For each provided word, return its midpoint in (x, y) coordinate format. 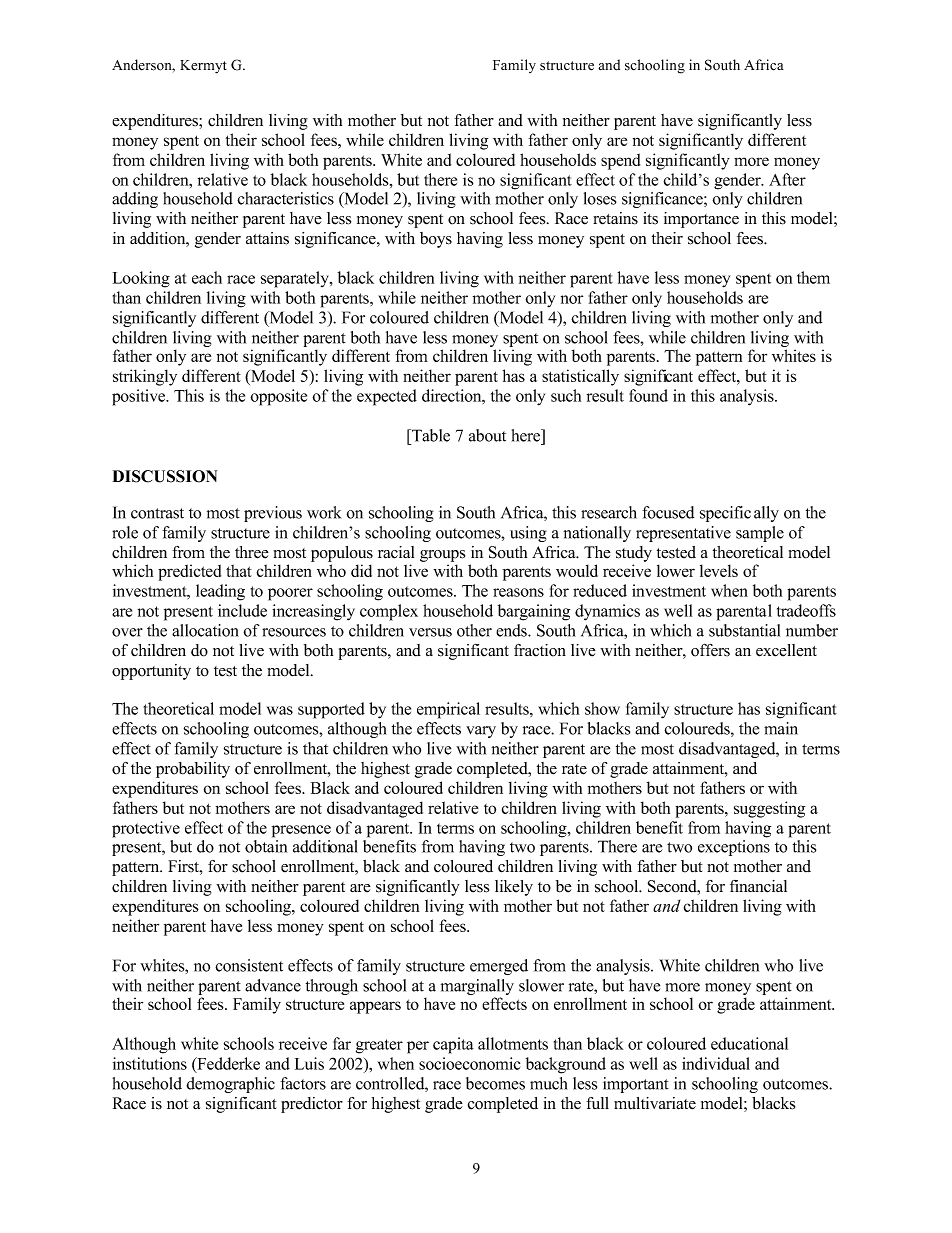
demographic (230, 1085)
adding (135, 200)
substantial (744, 630)
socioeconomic (469, 1063)
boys (436, 240)
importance (701, 220)
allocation (205, 630)
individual (716, 1063)
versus (430, 632)
